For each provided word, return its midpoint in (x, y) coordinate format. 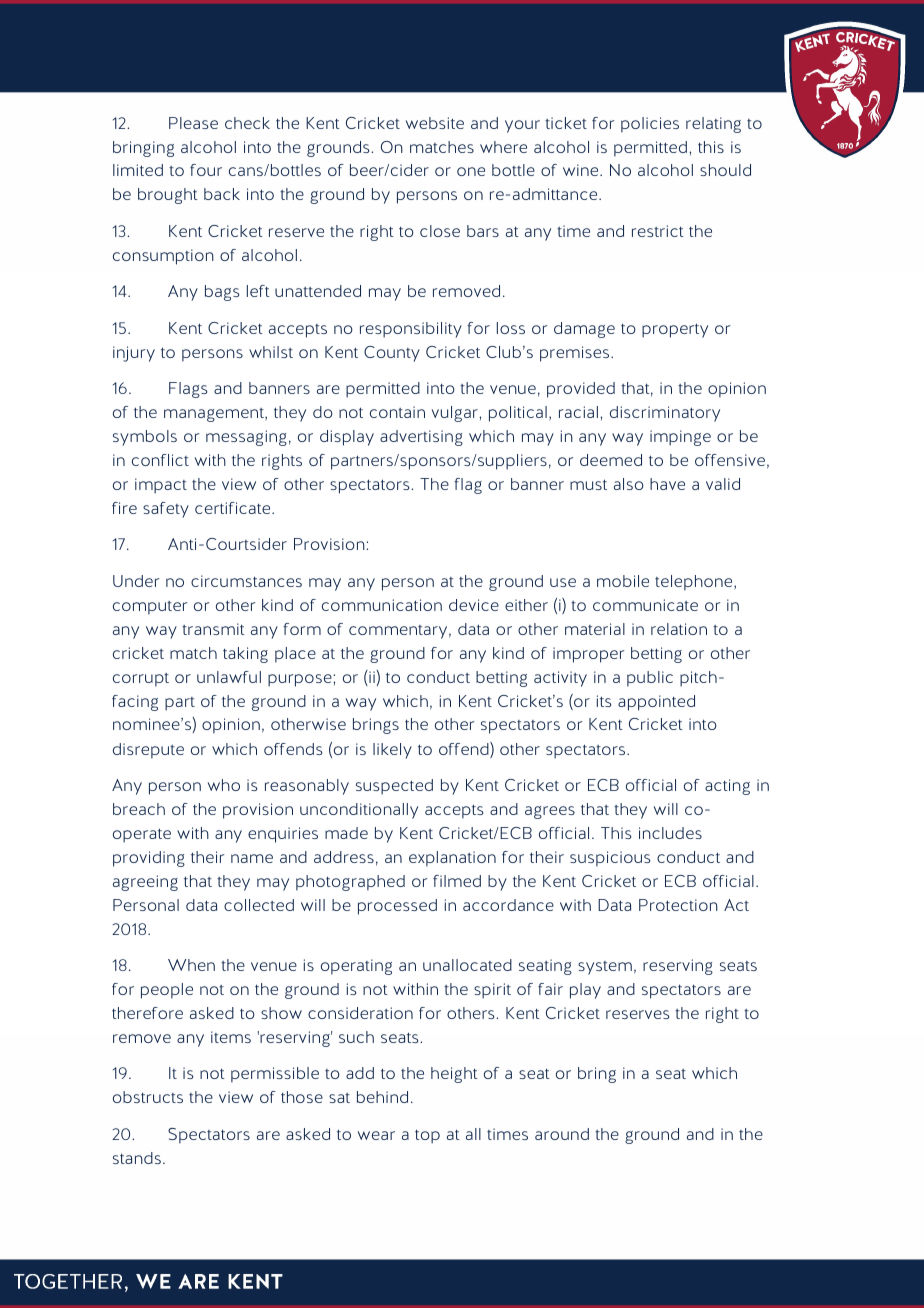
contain (397, 412)
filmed (457, 881)
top (427, 1137)
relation (679, 629)
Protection (678, 905)
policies (650, 125)
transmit (213, 629)
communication (382, 605)
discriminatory (665, 414)
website (435, 123)
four (206, 170)
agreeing (145, 883)
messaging (246, 438)
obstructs (148, 1097)
